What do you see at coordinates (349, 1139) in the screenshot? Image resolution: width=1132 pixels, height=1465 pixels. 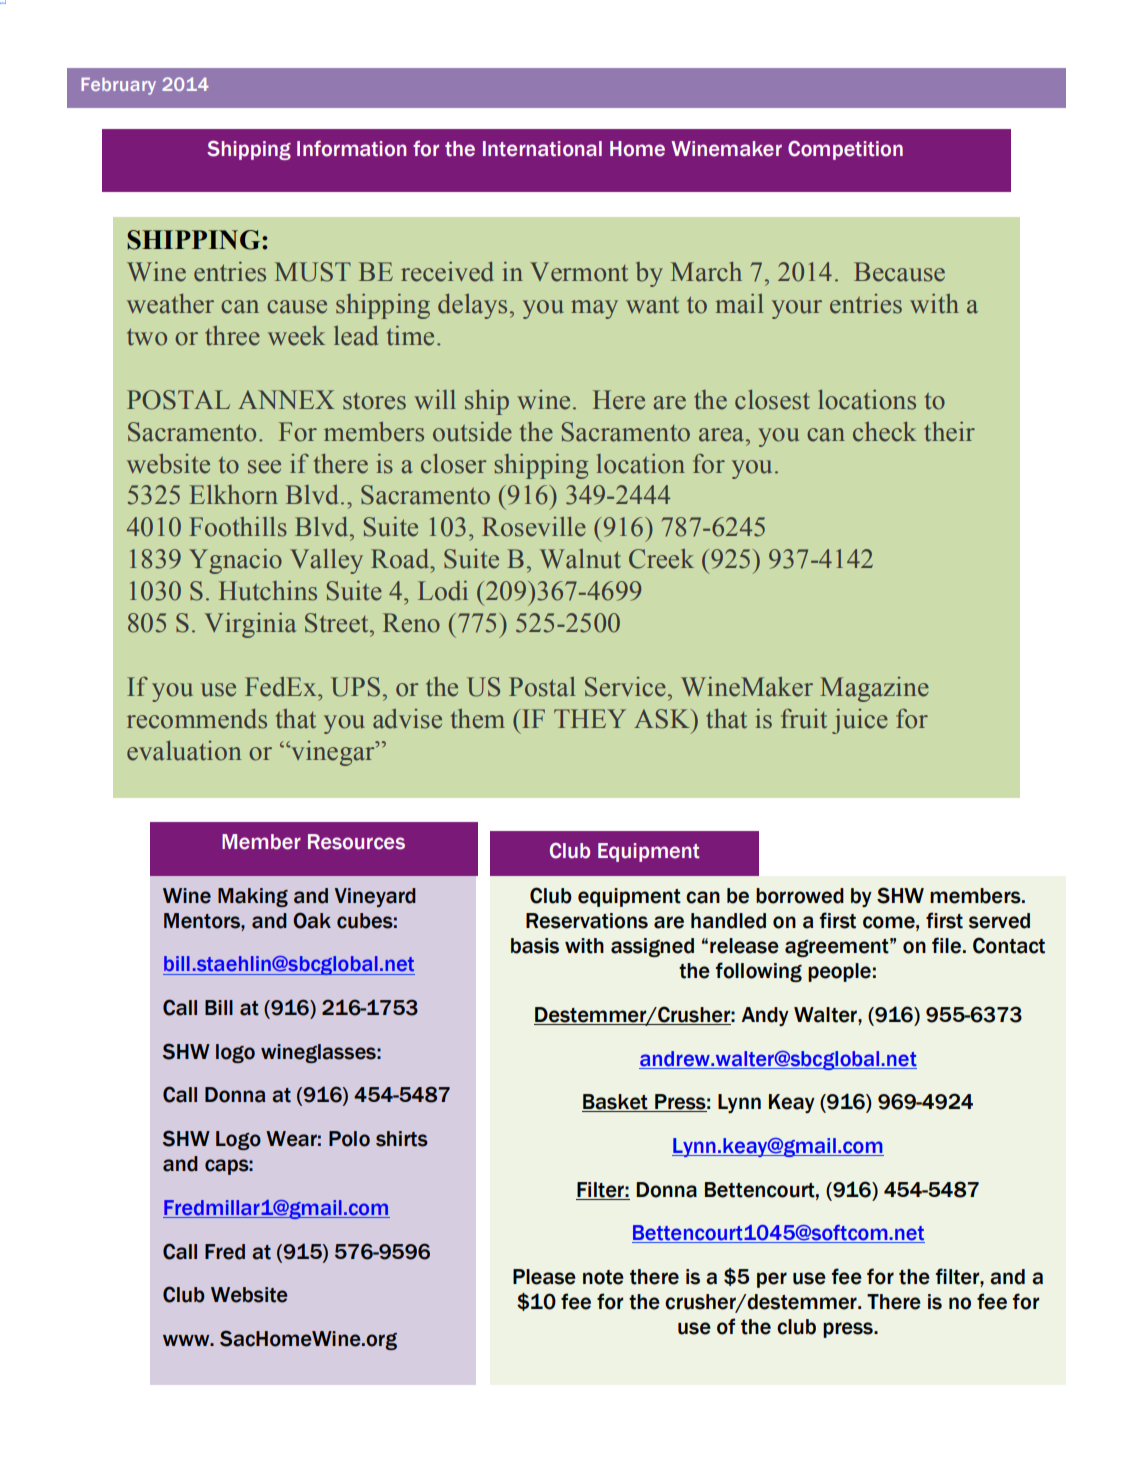 I see `Polo` at bounding box center [349, 1139].
